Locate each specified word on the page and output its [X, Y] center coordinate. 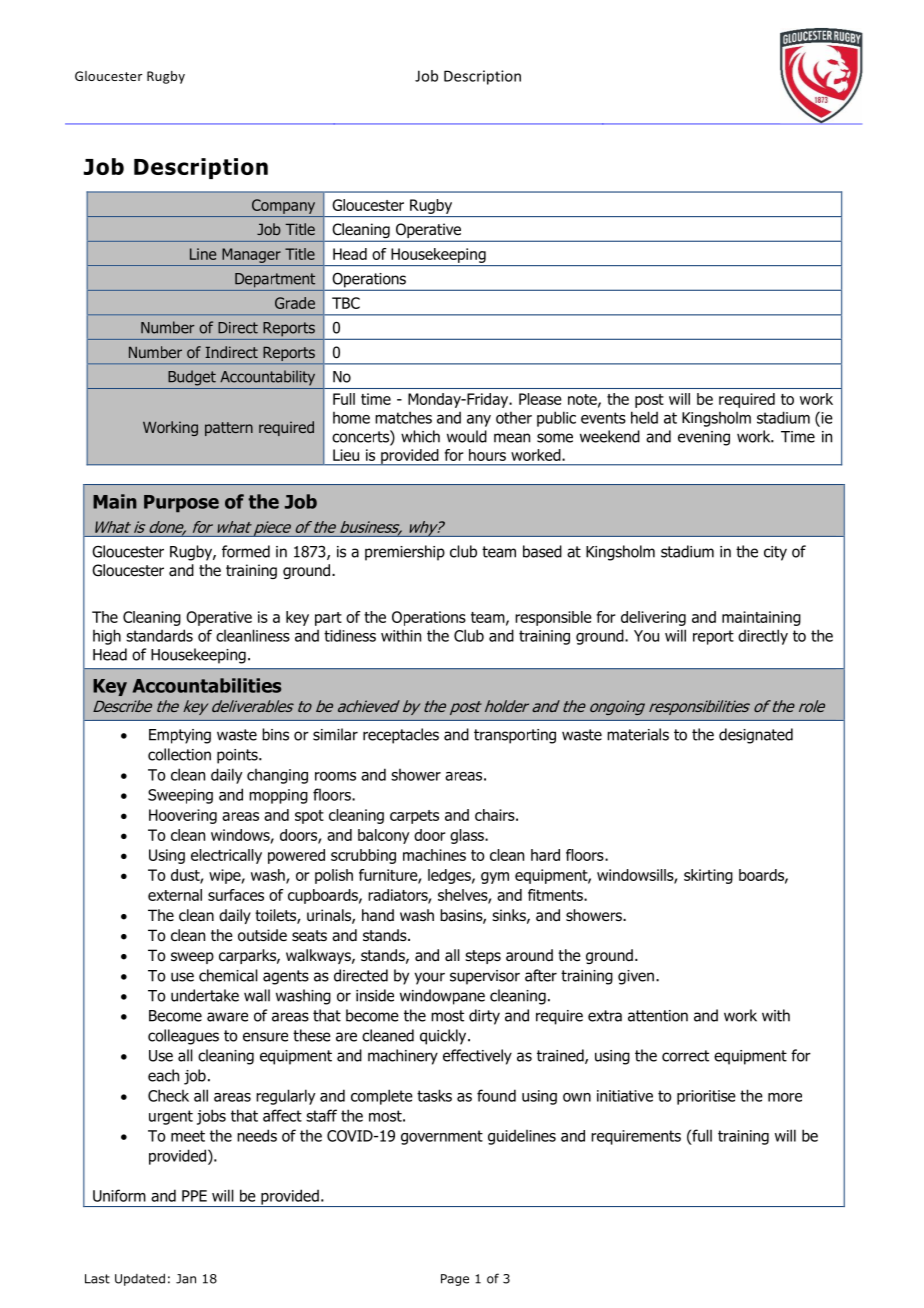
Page [455, 1280]
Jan [186, 1279]
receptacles [401, 736]
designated [756, 736]
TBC [346, 303]
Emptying [180, 736]
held [644, 417]
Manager [251, 255]
